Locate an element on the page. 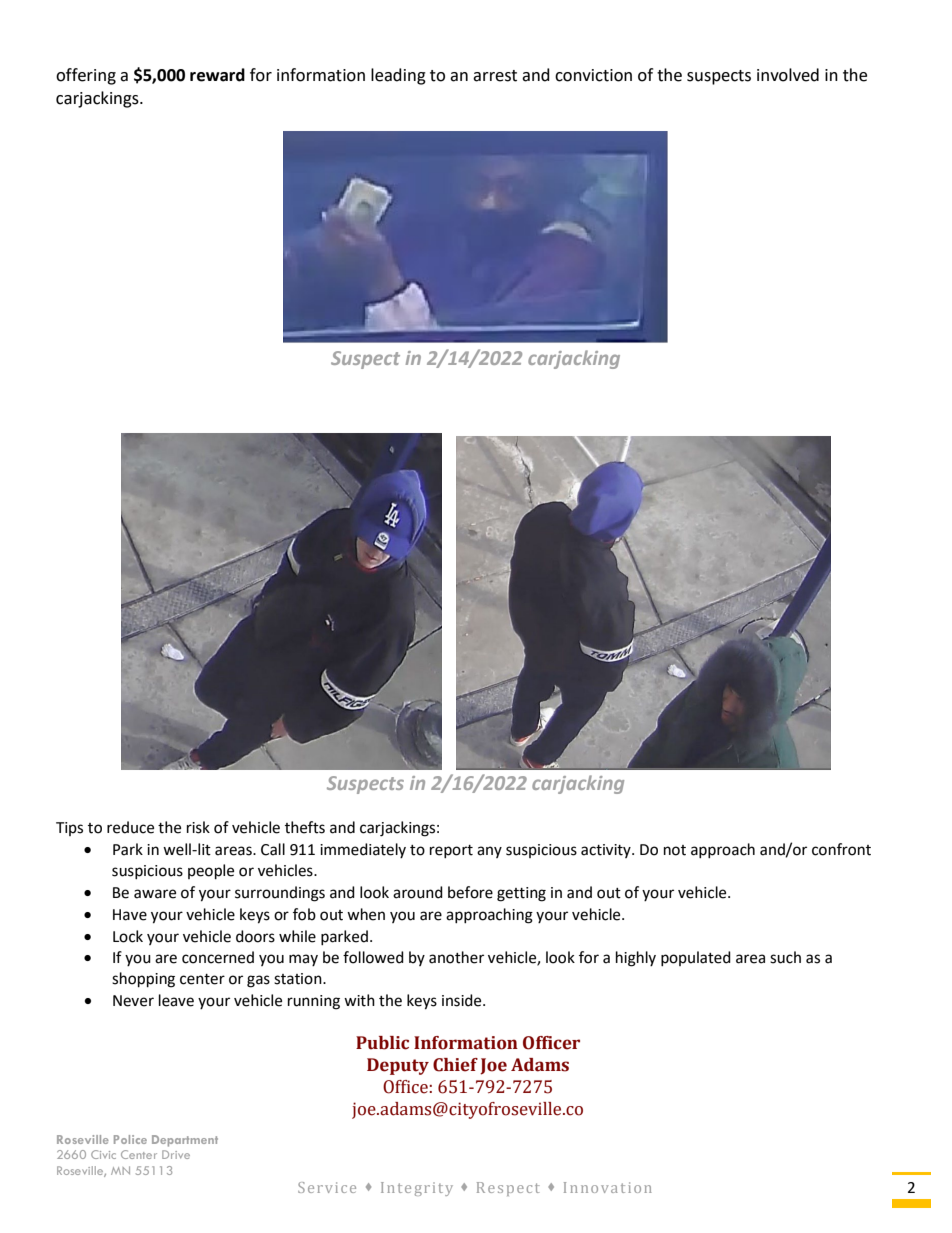 This document has height=1233, width=952. involved is located at coordinates (788, 75).
